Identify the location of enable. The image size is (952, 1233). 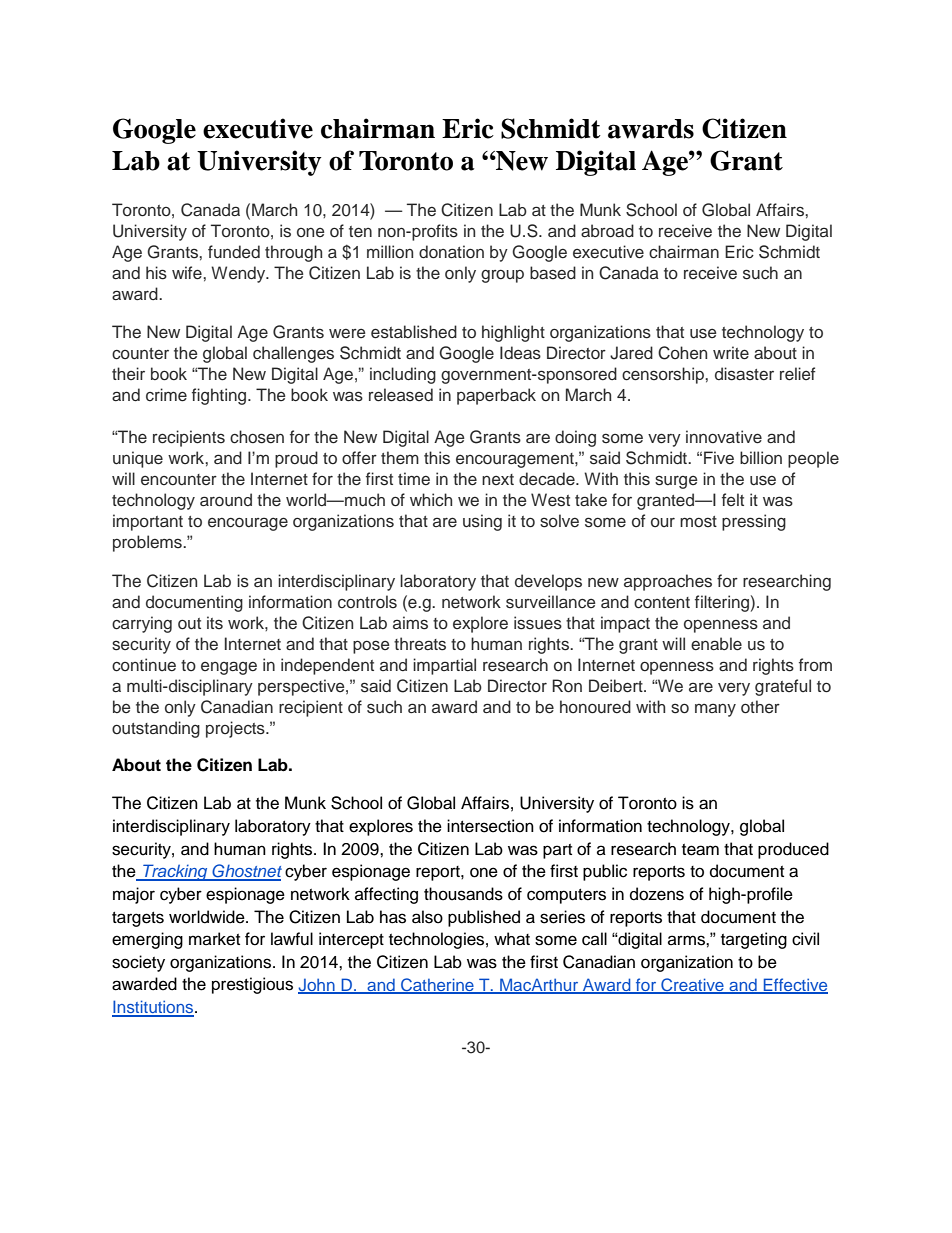
(716, 644).
